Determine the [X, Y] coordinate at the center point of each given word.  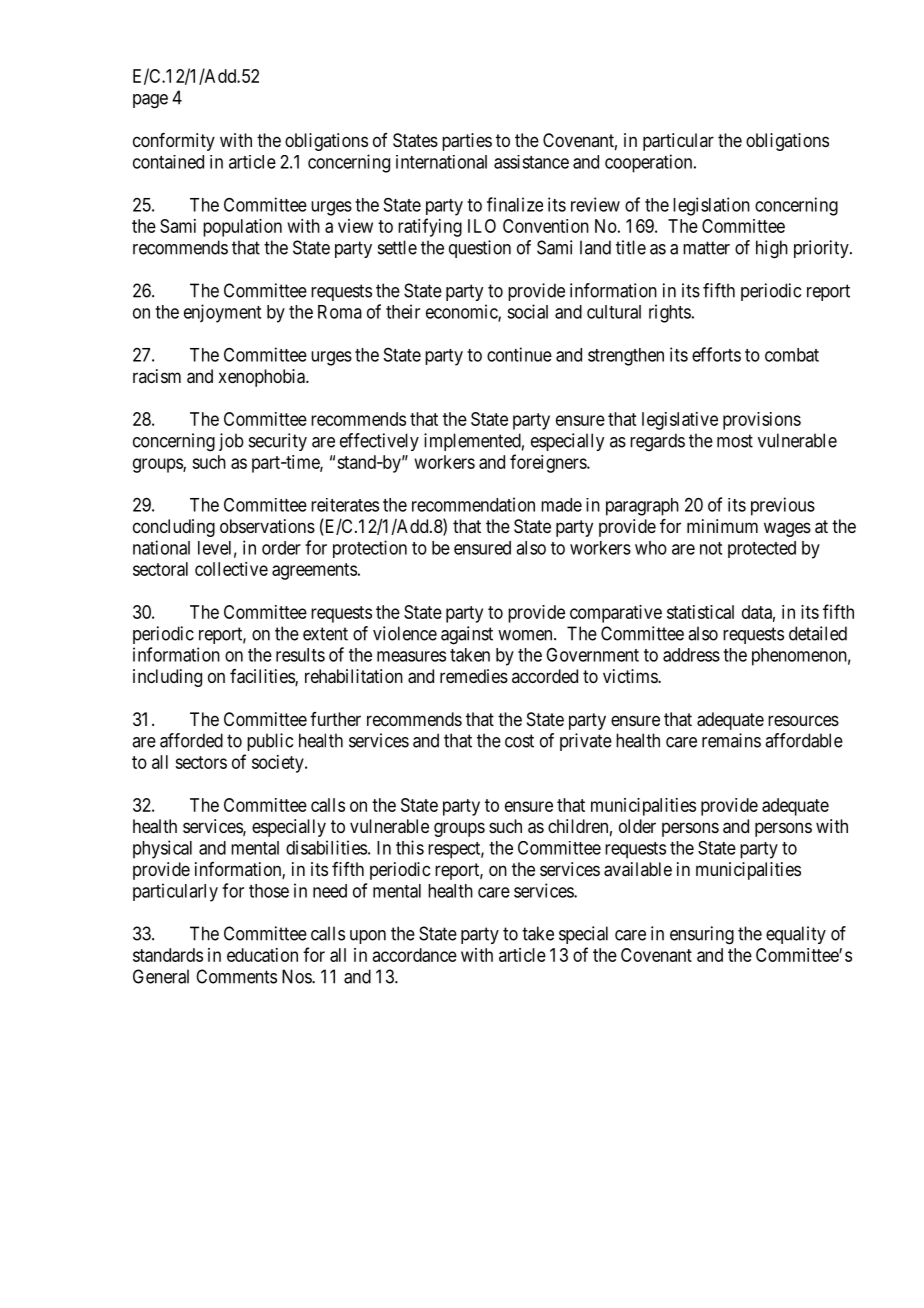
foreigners [549, 463]
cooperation [650, 163]
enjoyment [222, 313]
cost [519, 741]
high [772, 249]
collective [231, 569]
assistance [531, 162]
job [231, 442]
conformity [174, 142]
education [262, 955]
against [467, 635]
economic [462, 312]
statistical [700, 612]
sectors [201, 762]
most [735, 441]
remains [731, 740]
